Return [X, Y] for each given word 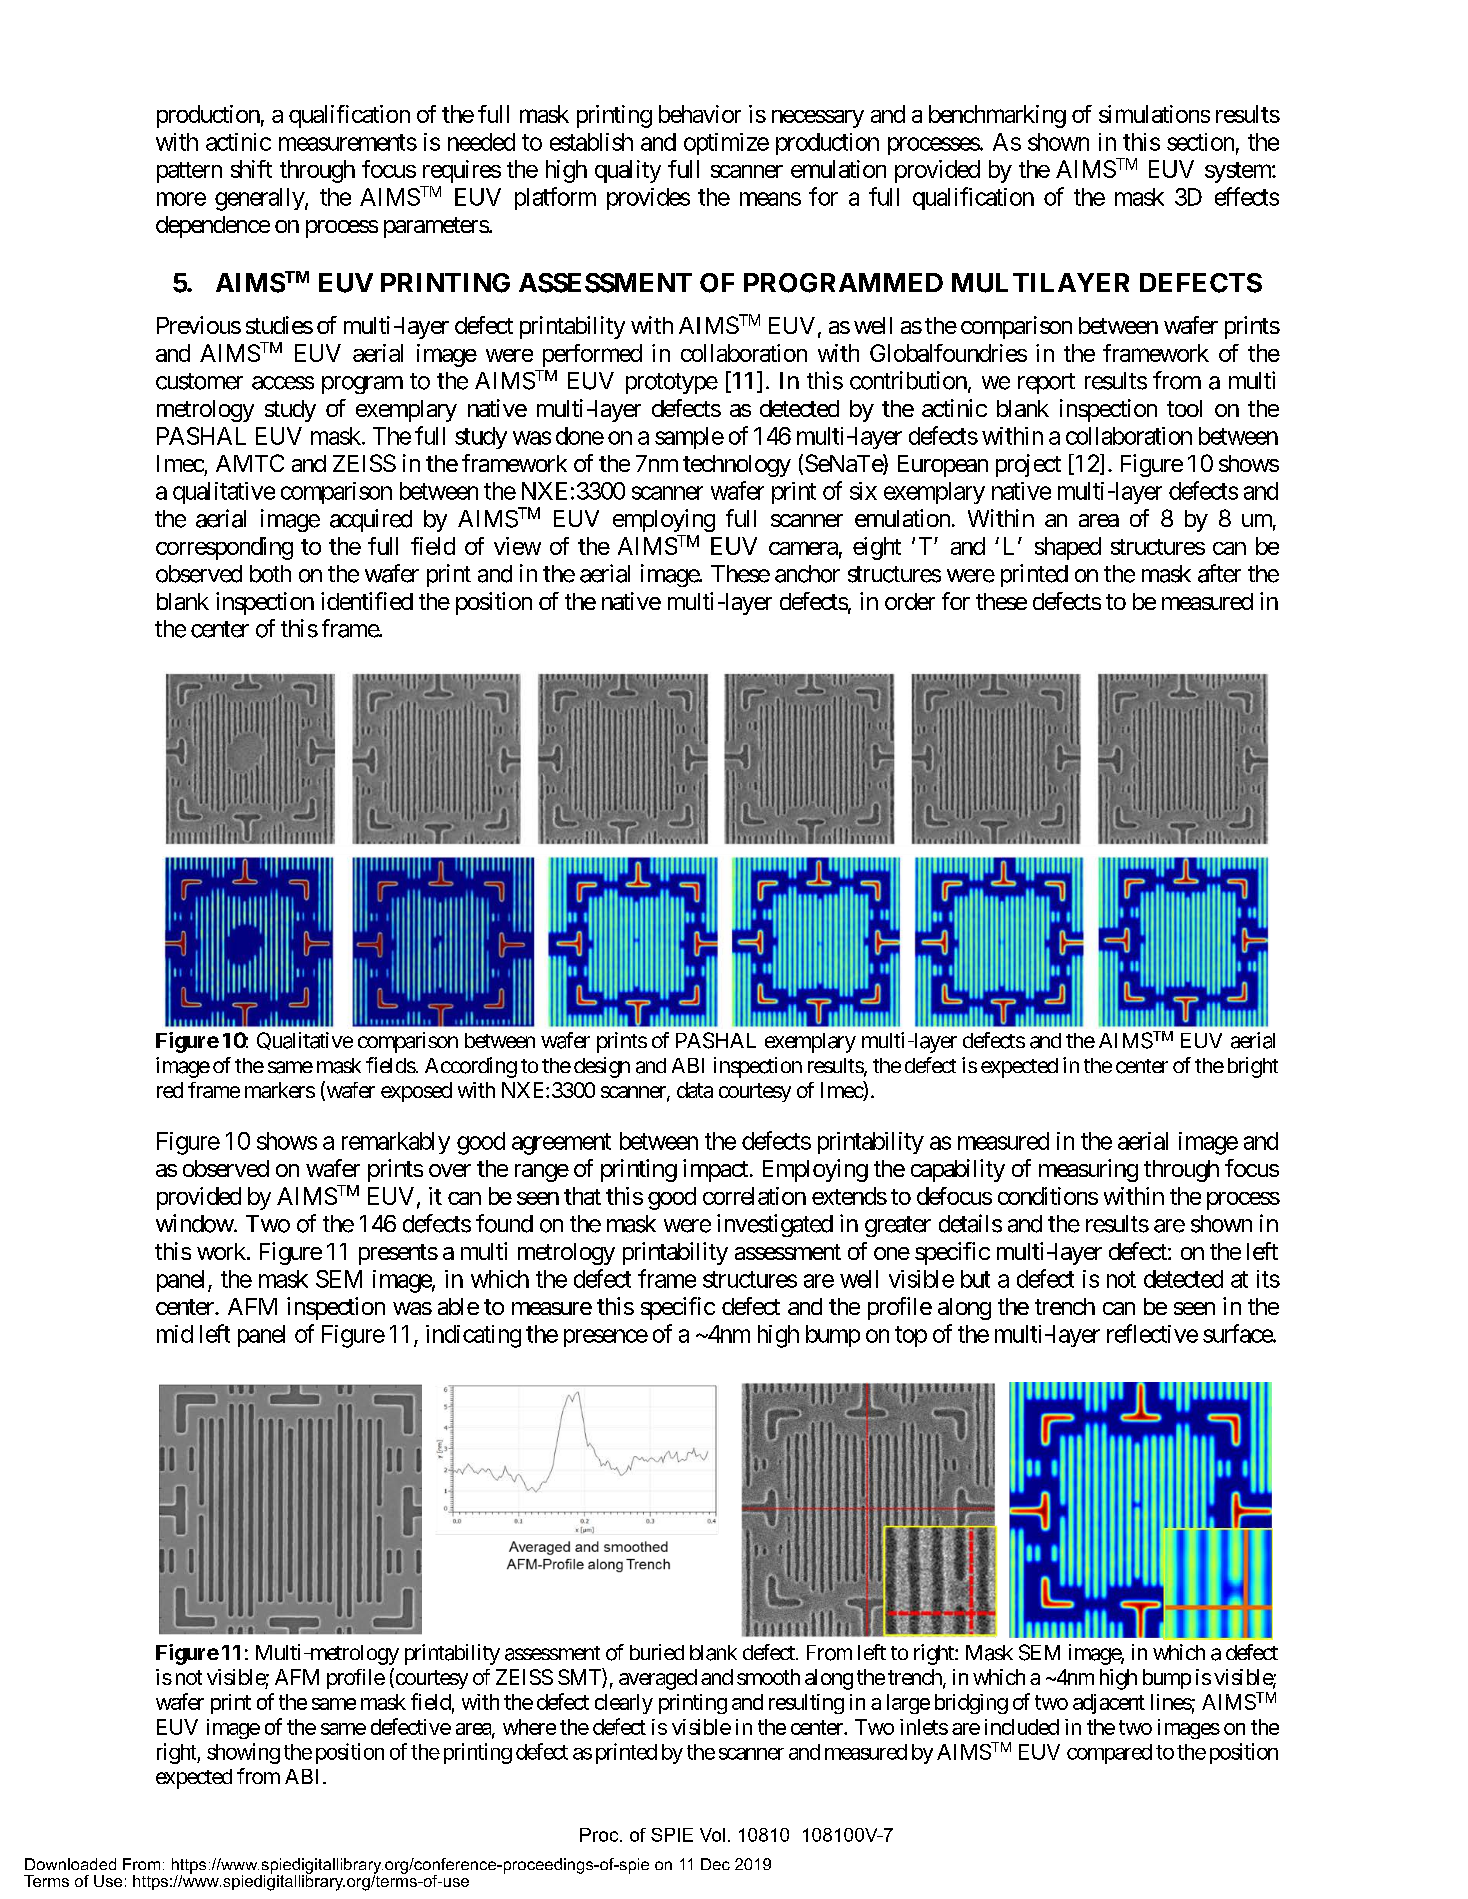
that [582, 1196]
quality [628, 171]
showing [243, 1753]
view [517, 546]
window [195, 1223]
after [1219, 573]
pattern [189, 172]
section [1200, 142]
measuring [1088, 1170]
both [270, 574]
